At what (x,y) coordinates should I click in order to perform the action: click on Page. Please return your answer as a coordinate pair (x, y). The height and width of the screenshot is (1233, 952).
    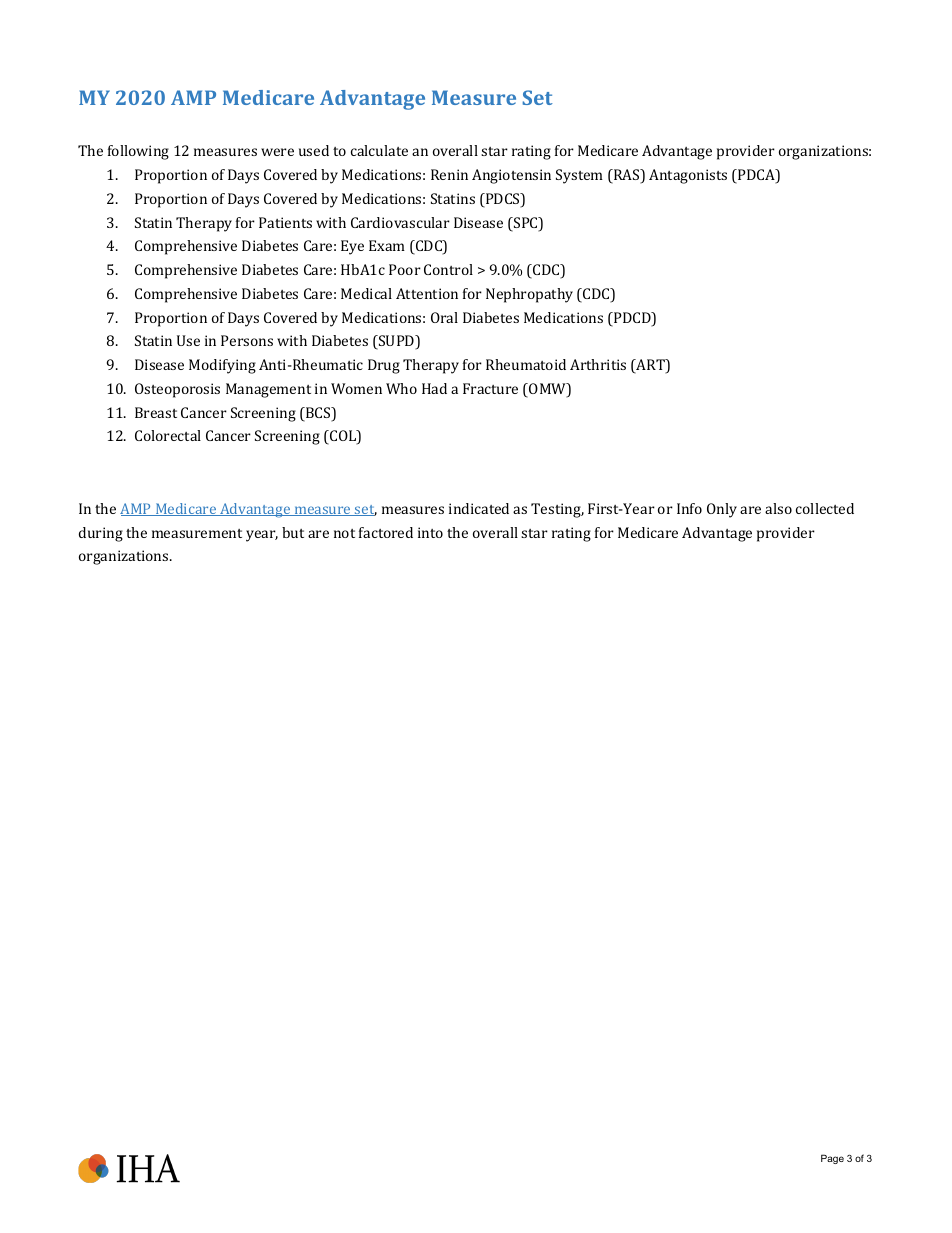
    Looking at the image, I should click on (832, 1159).
